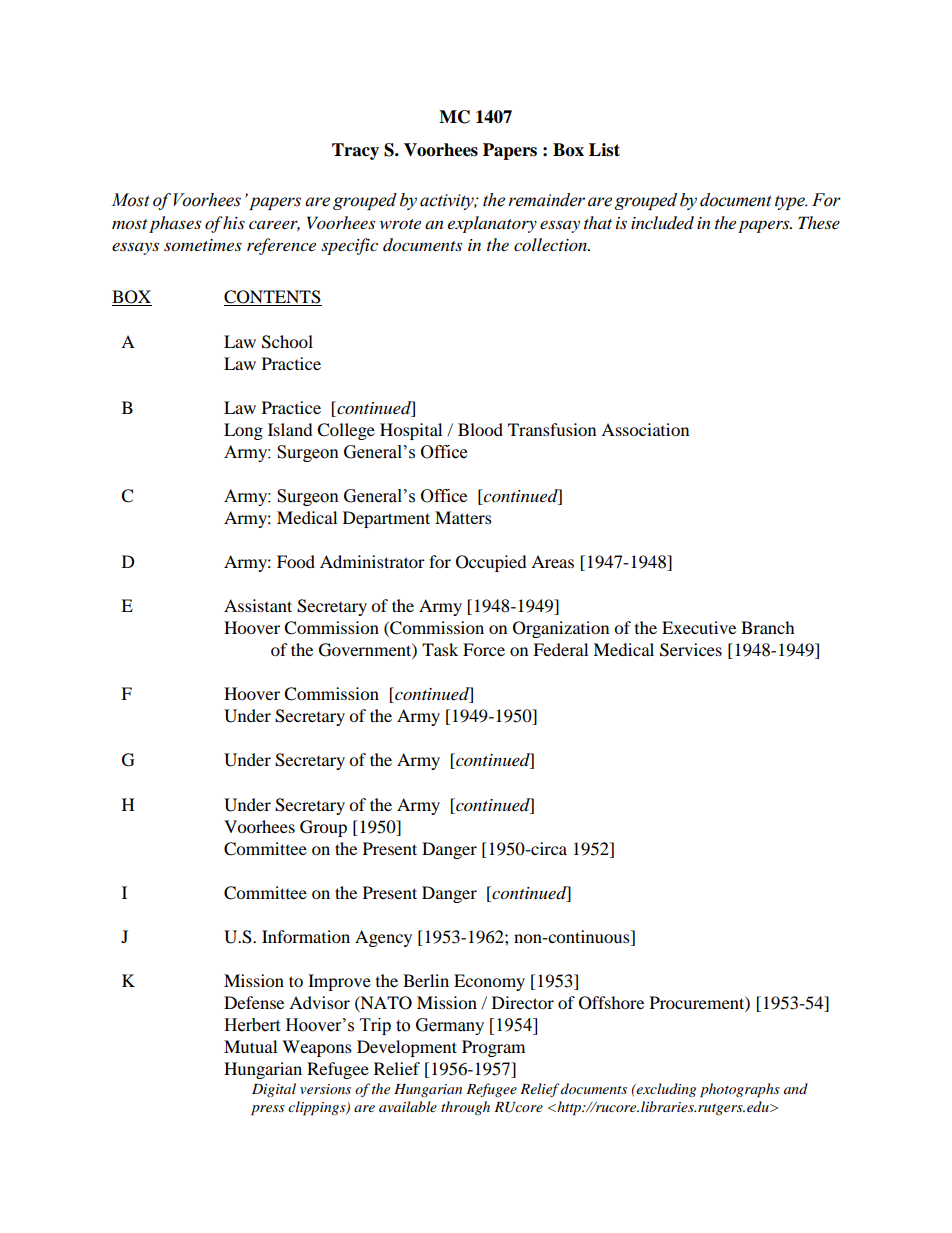 The image size is (952, 1233). I want to click on Program, so click(493, 1048).
